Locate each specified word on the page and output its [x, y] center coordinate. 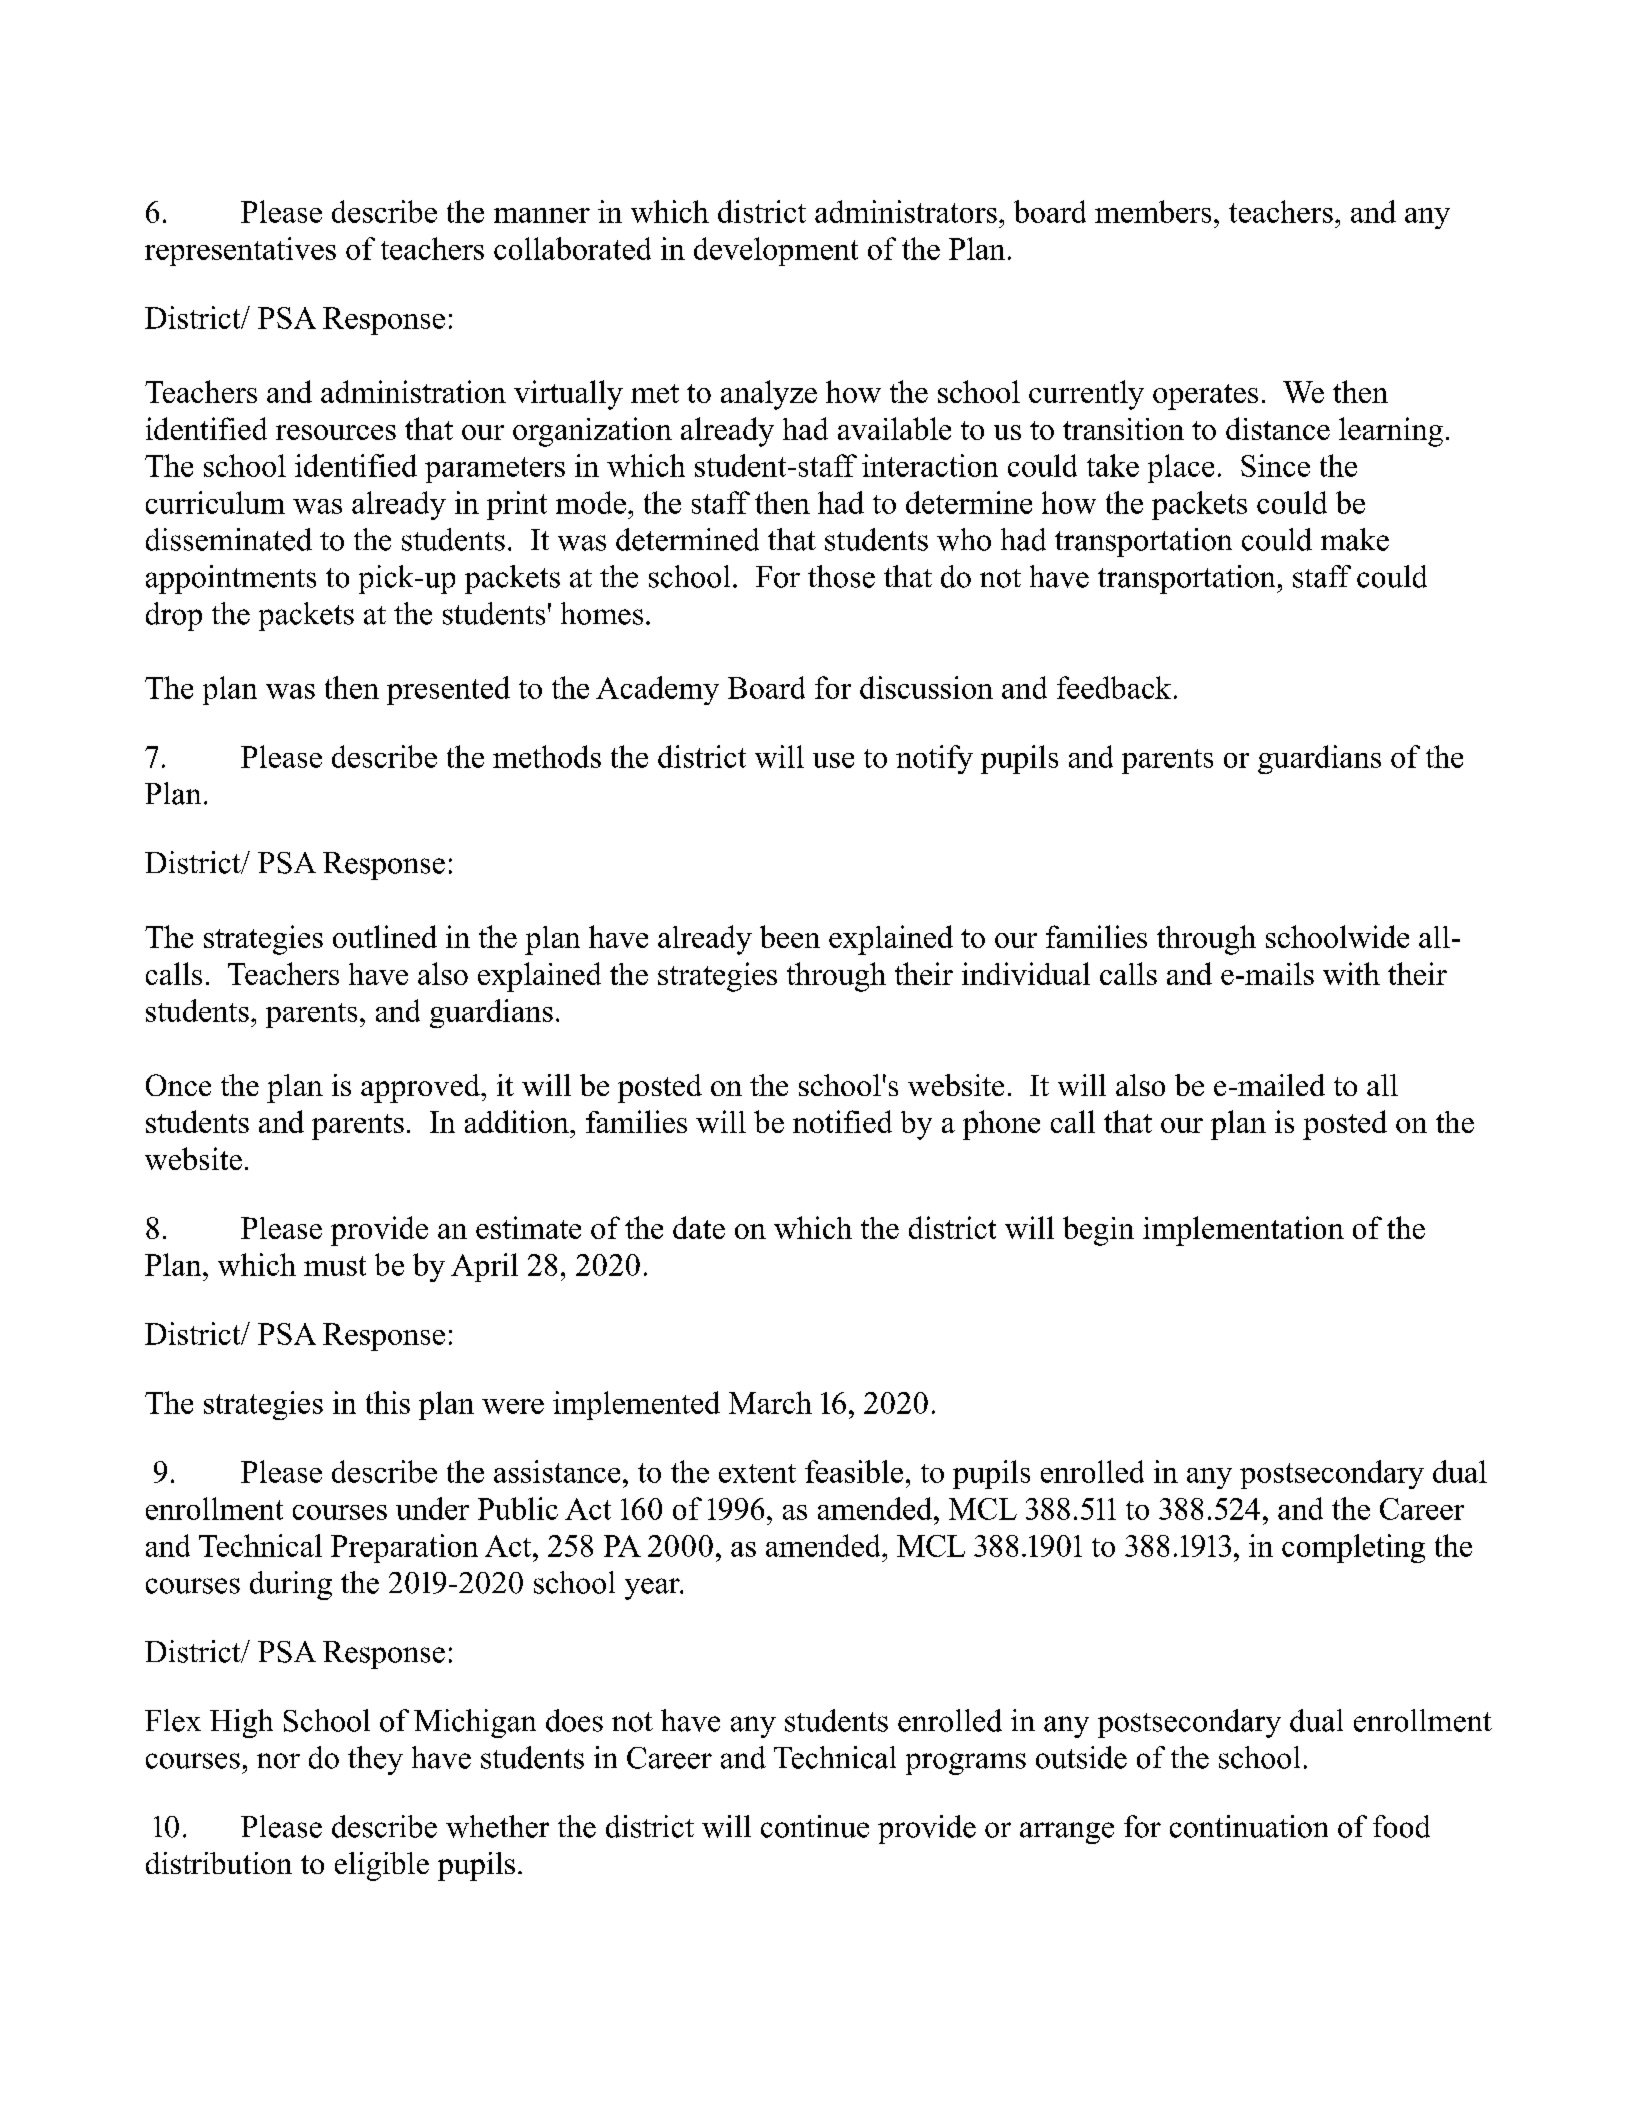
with [1351, 973]
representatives [240, 251]
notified [842, 1121]
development [776, 251]
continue [815, 1826]
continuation [1249, 1826]
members [1153, 211]
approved [421, 1088]
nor [278, 1761]
